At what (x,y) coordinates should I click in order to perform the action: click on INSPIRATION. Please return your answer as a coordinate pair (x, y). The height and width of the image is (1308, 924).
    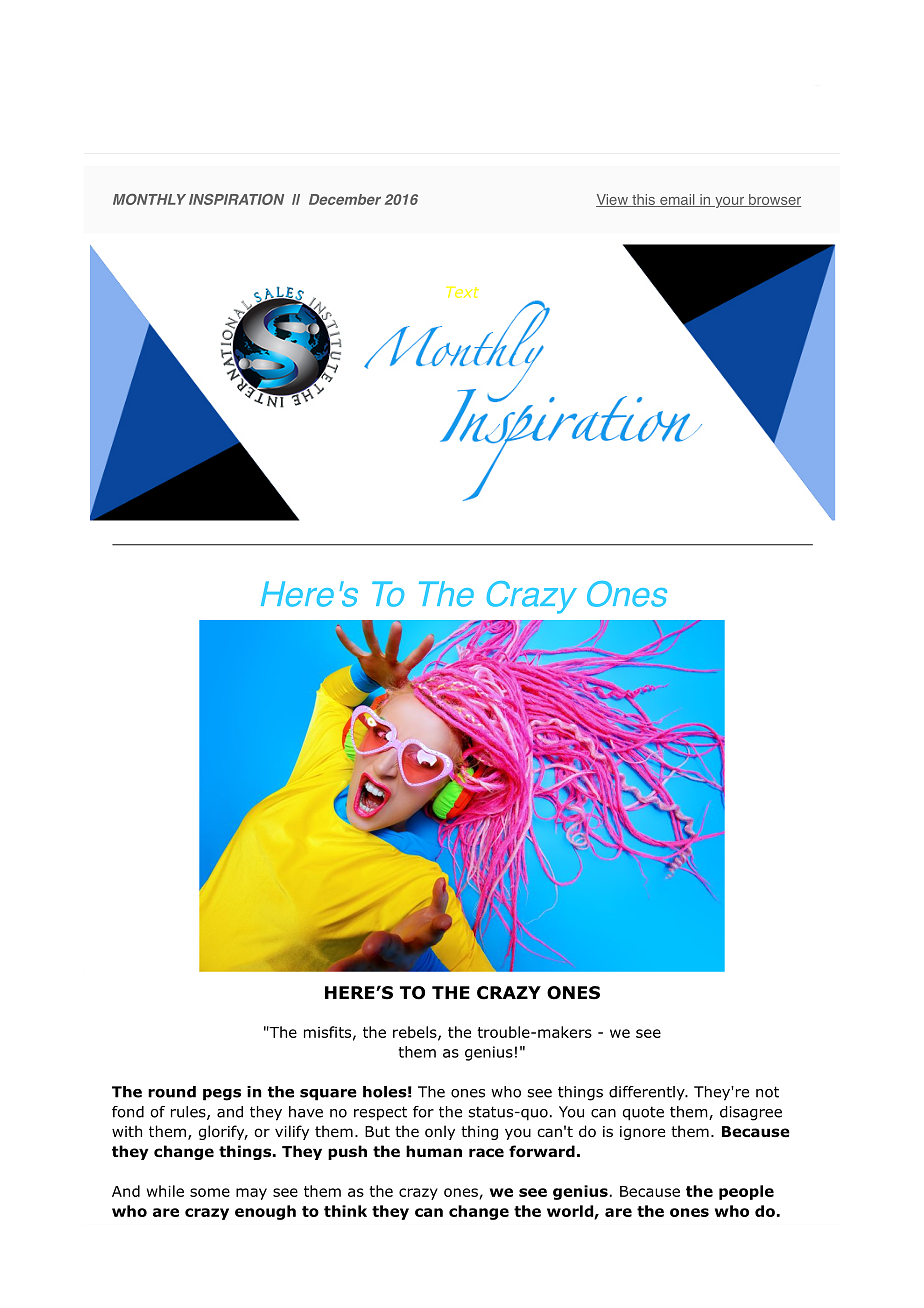
    Looking at the image, I should click on (236, 199).
